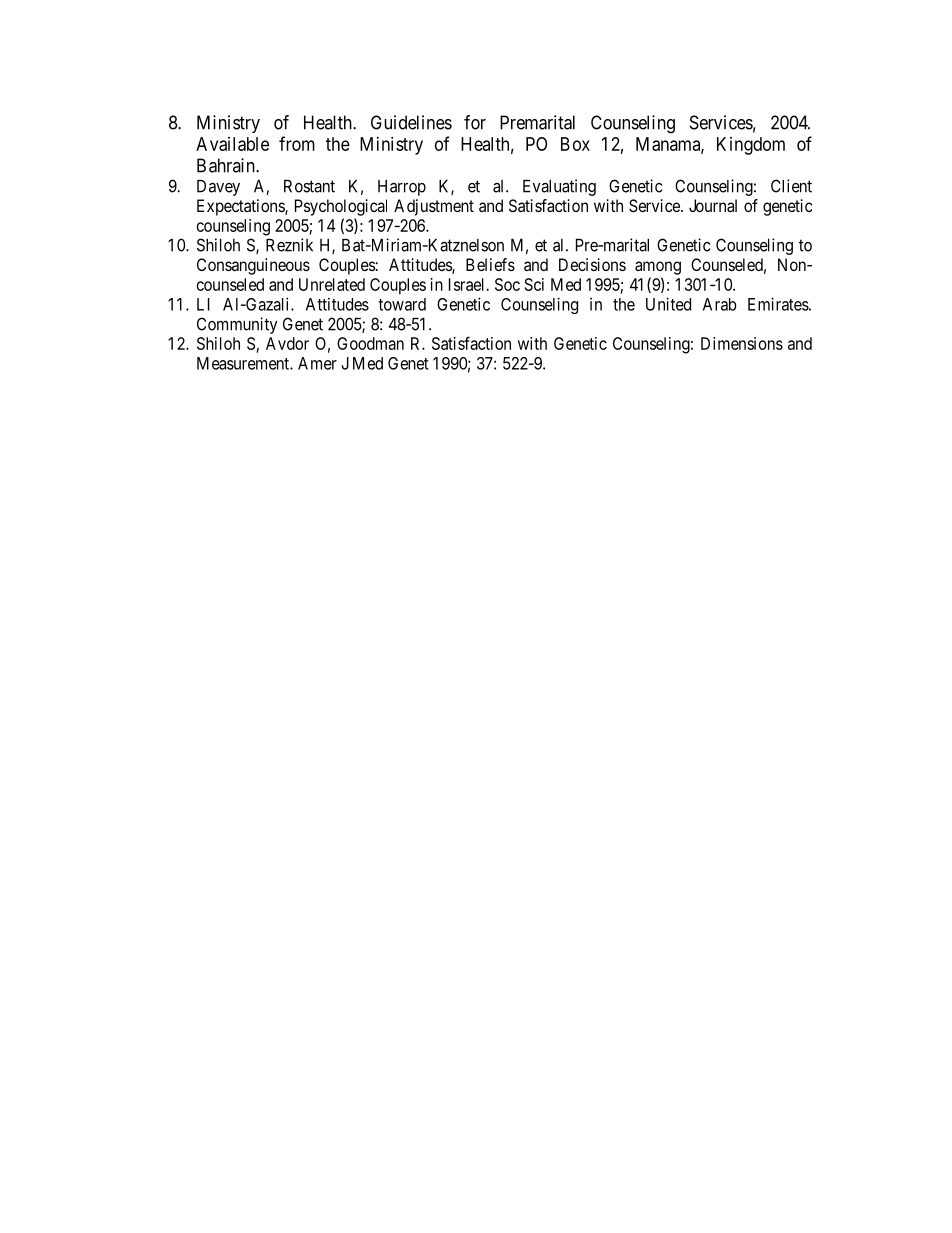 Image resolution: width=952 pixels, height=1233 pixels. Describe the element at coordinates (241, 207) in the screenshot. I see `Expectations` at that location.
